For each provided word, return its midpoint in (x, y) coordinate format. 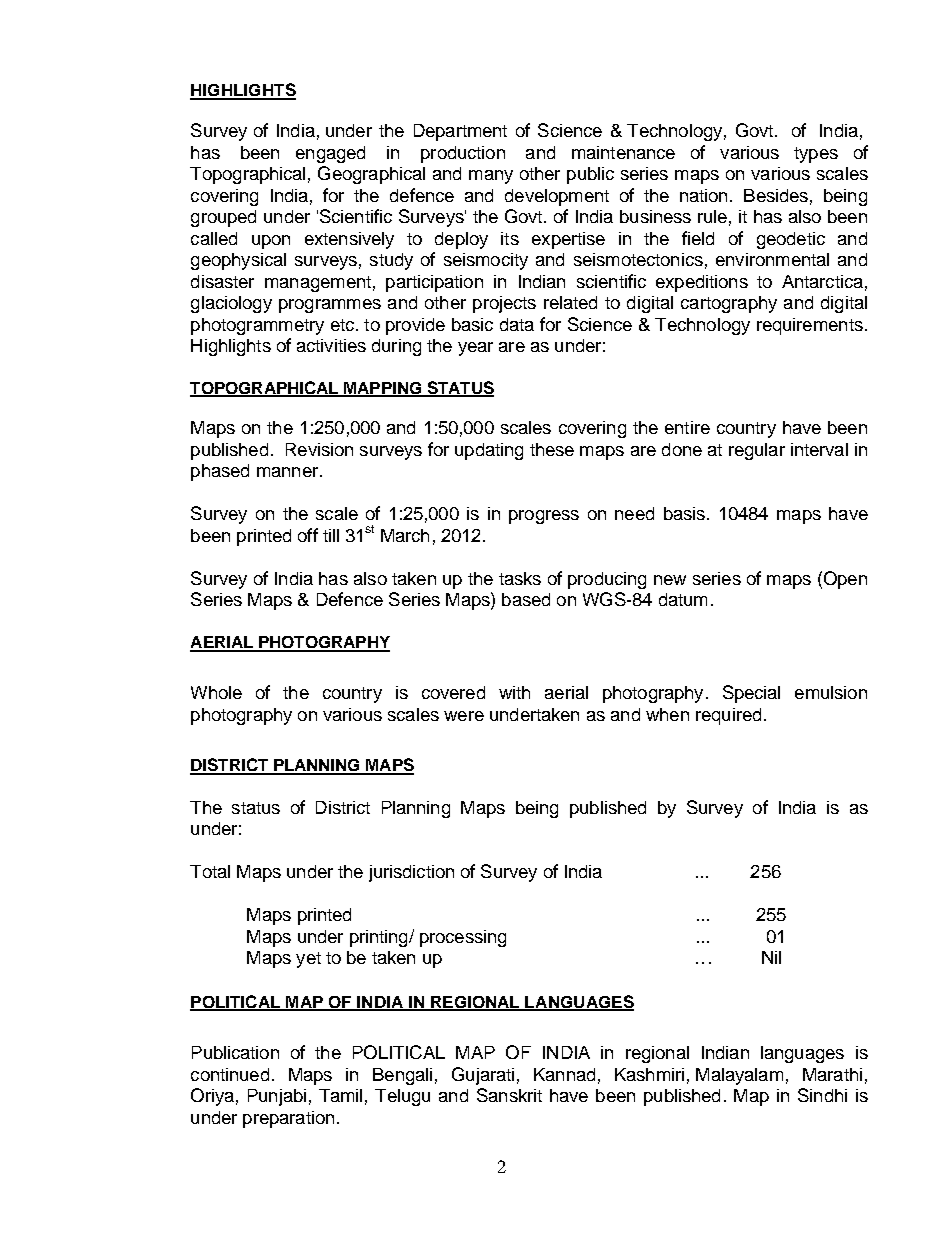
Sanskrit (509, 1095)
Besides (776, 195)
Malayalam (739, 1076)
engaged (330, 154)
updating (489, 451)
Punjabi (277, 1097)
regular (757, 451)
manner (289, 472)
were (464, 716)
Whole (216, 692)
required (728, 716)
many (491, 177)
